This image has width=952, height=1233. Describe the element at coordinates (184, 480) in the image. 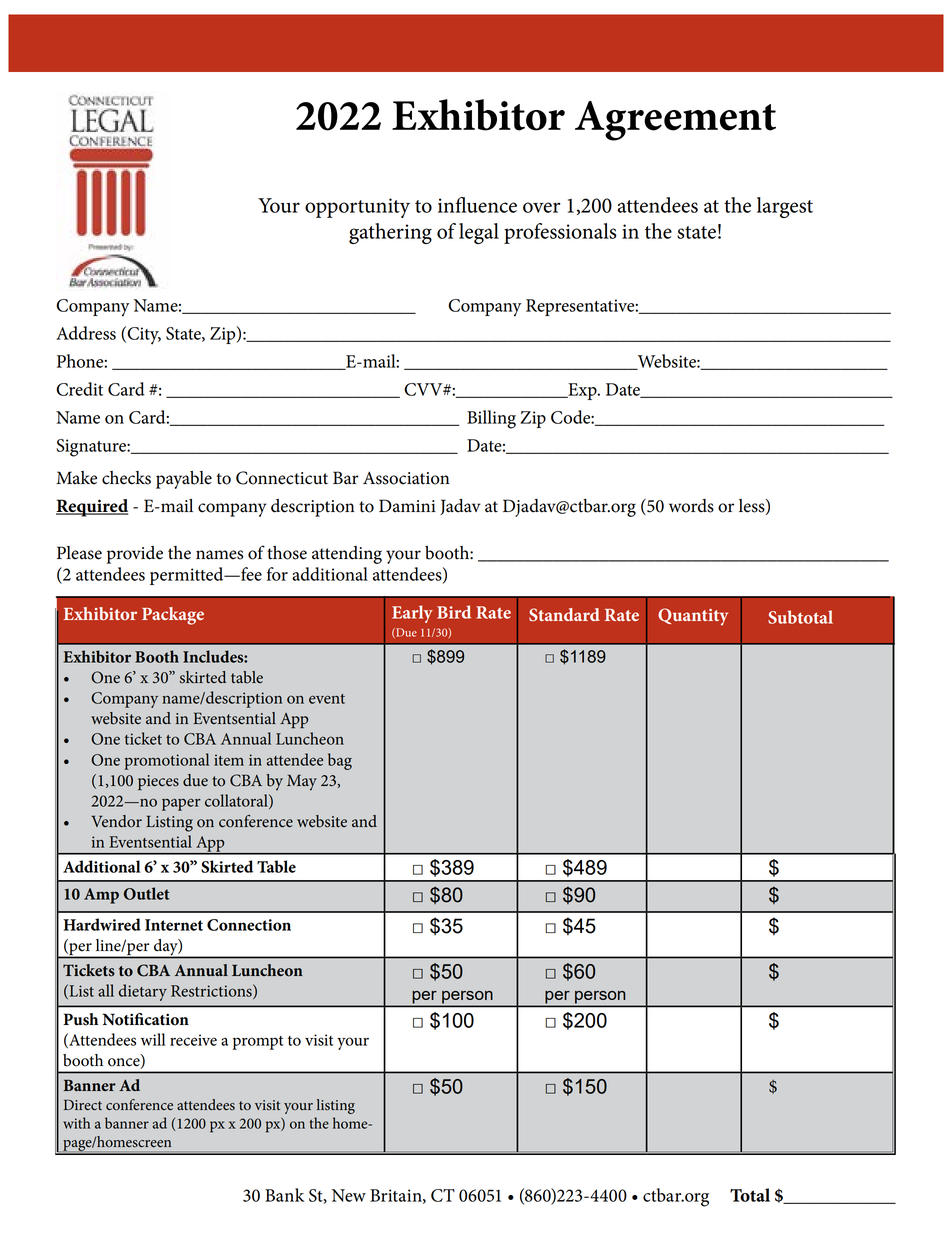

I see `payable` at that location.
